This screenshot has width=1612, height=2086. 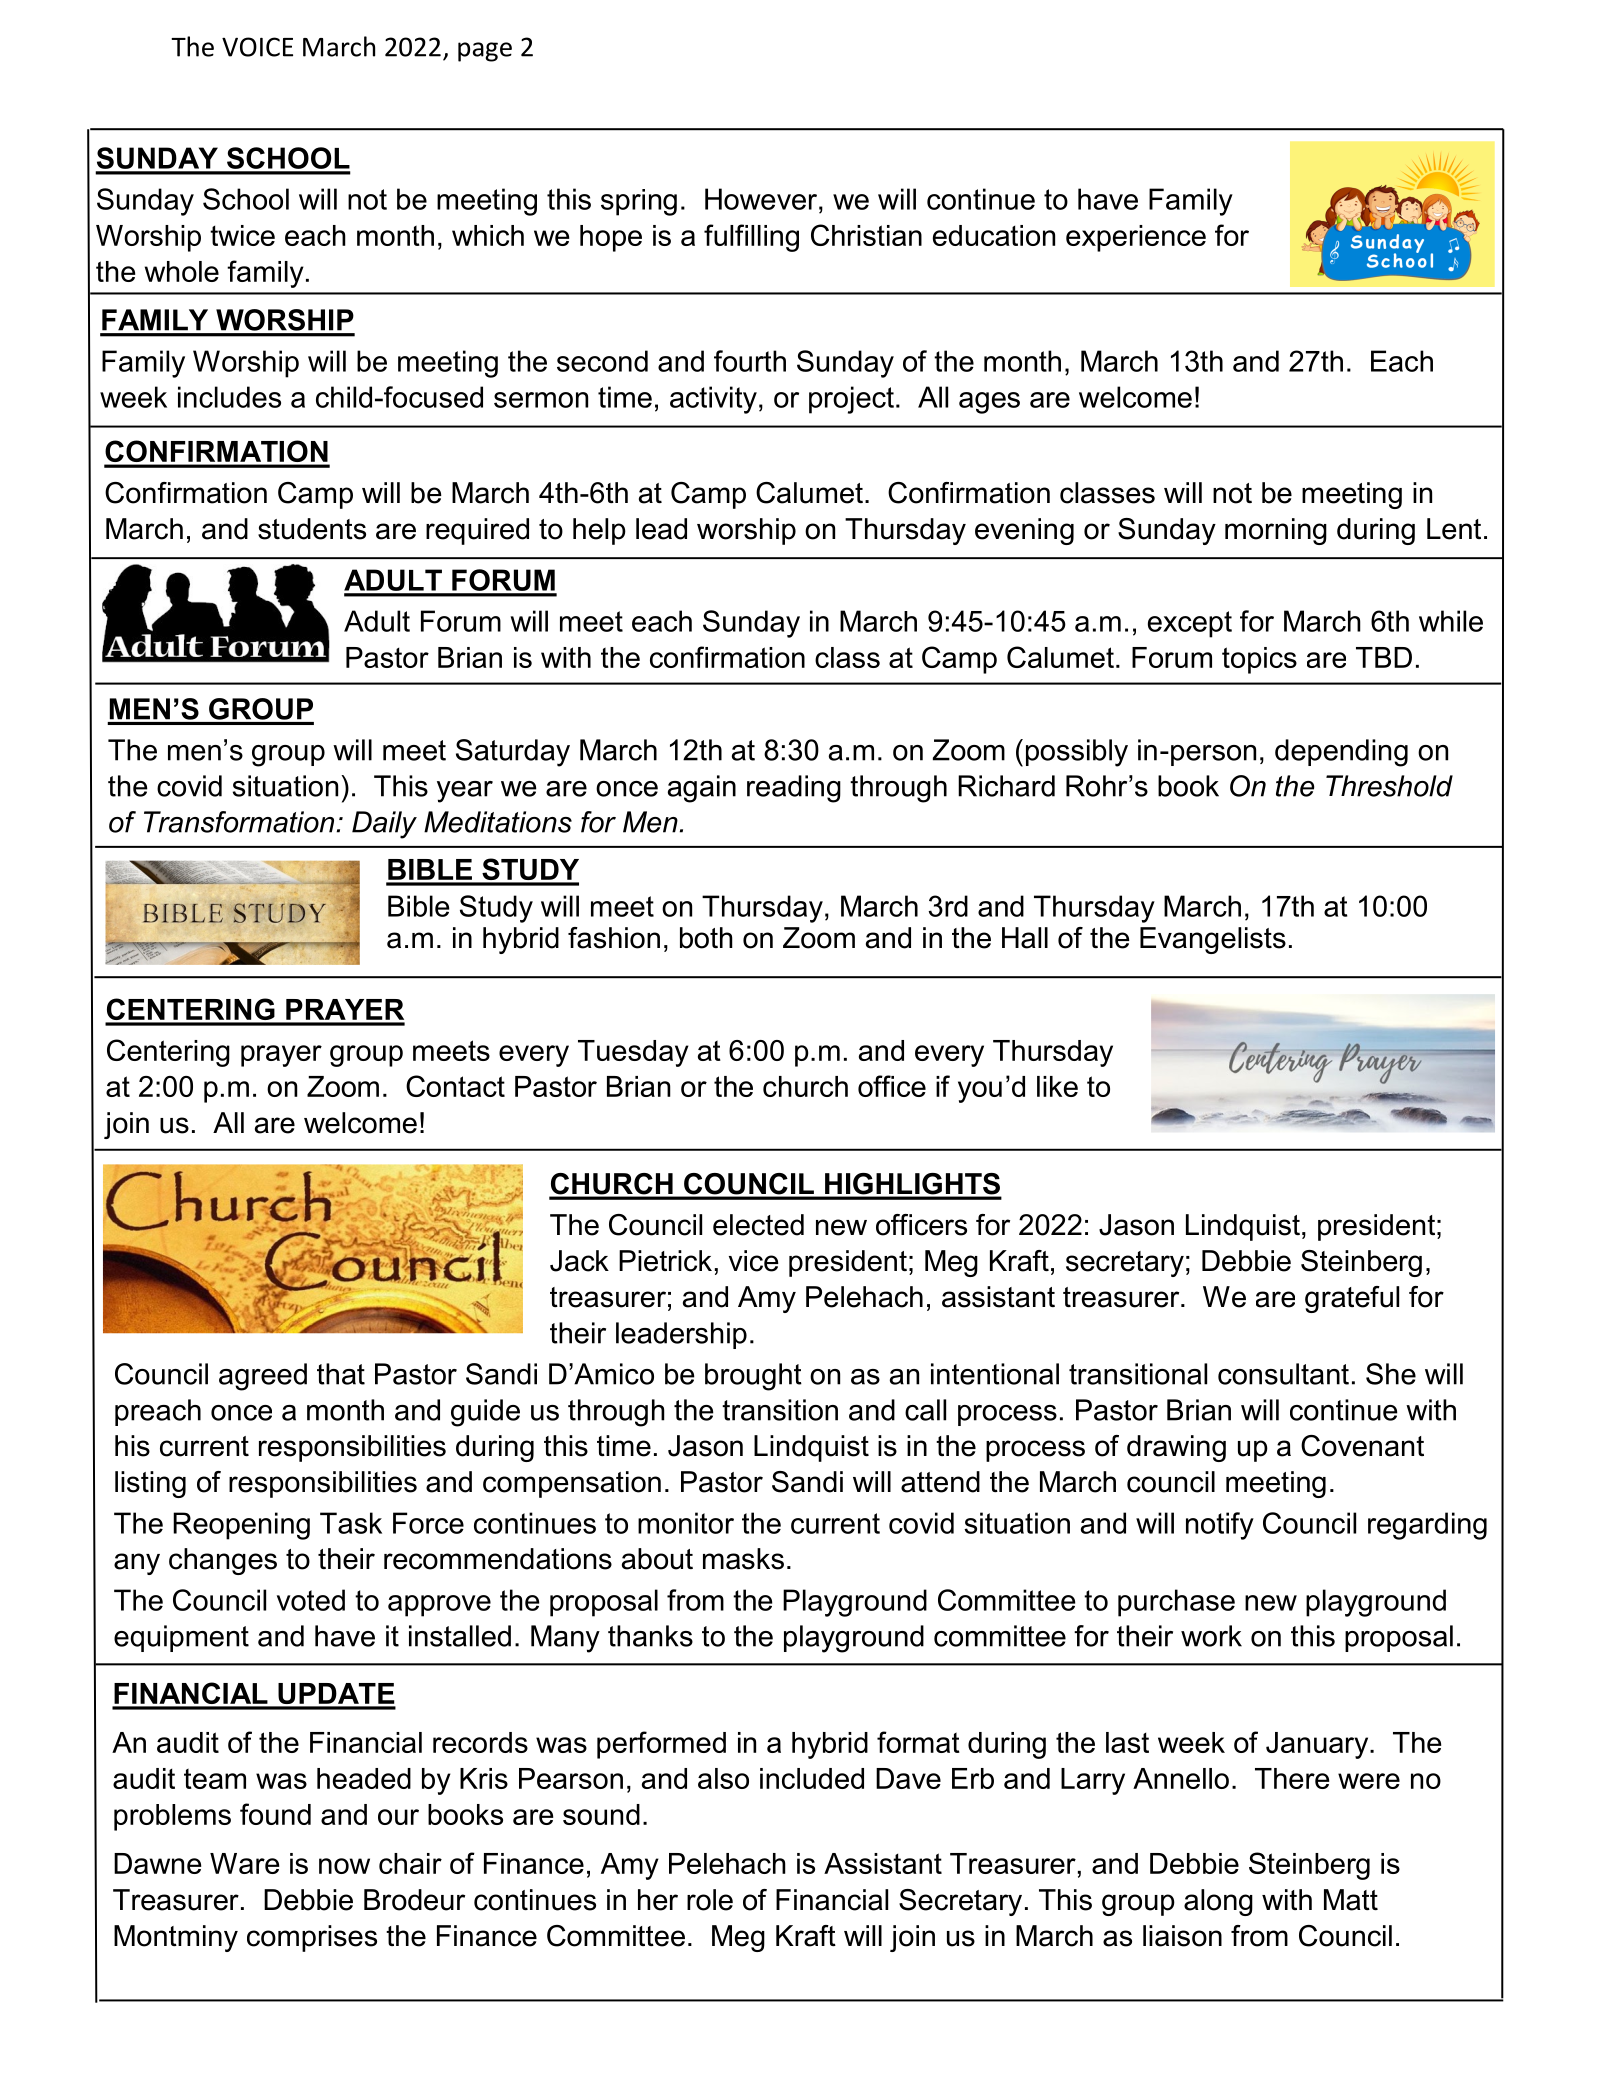 What do you see at coordinates (1341, 753) in the screenshot?
I see `depending` at bounding box center [1341, 753].
